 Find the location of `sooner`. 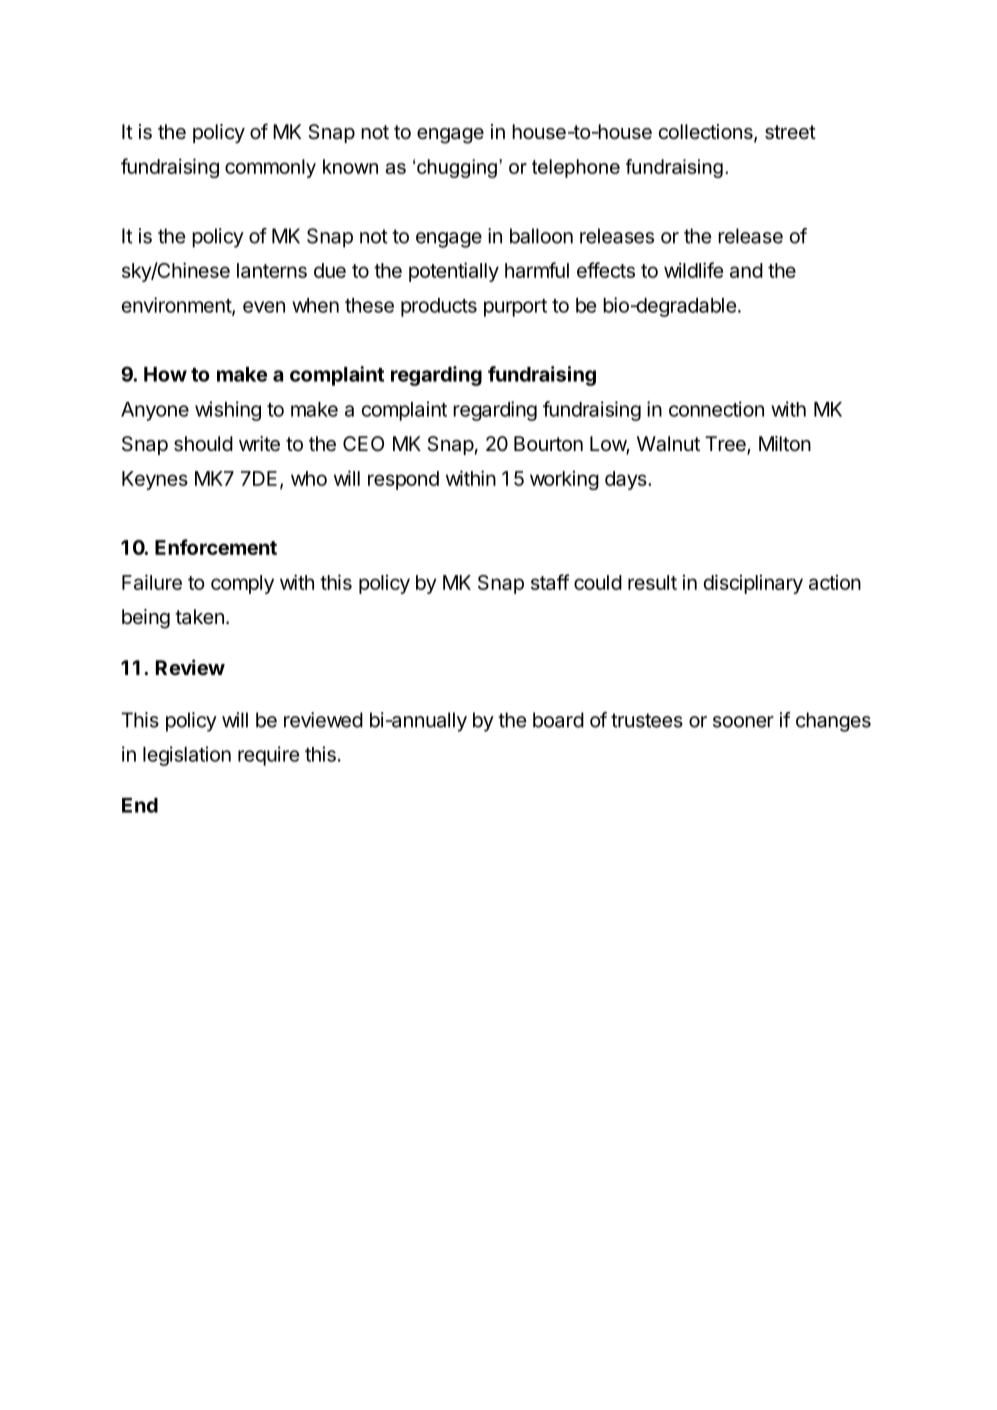

sooner is located at coordinates (743, 722).
